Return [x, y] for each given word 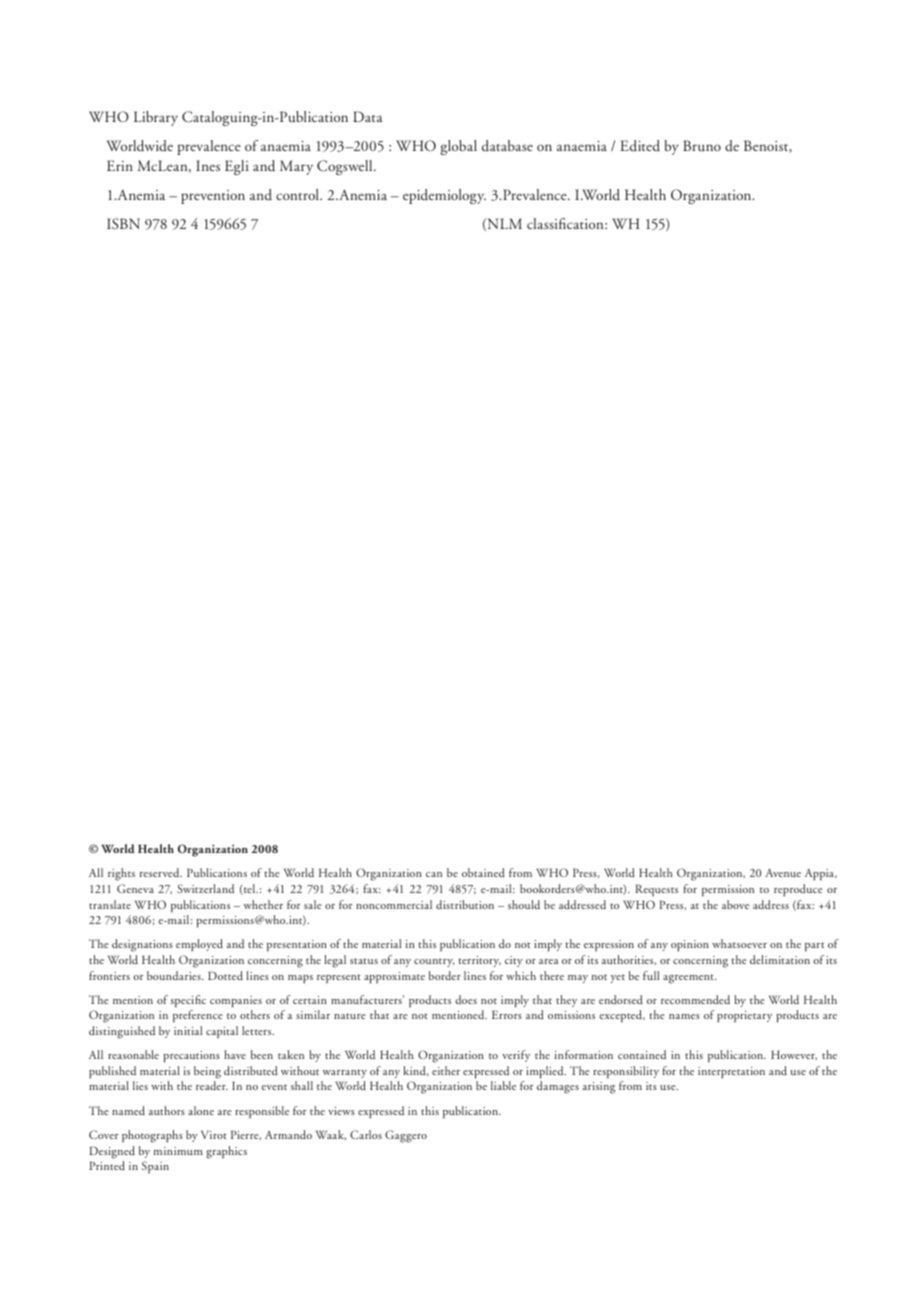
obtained [483, 872]
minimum [178, 1151]
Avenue [783, 873]
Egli [237, 167]
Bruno [702, 145]
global [458, 147]
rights [121, 874]
